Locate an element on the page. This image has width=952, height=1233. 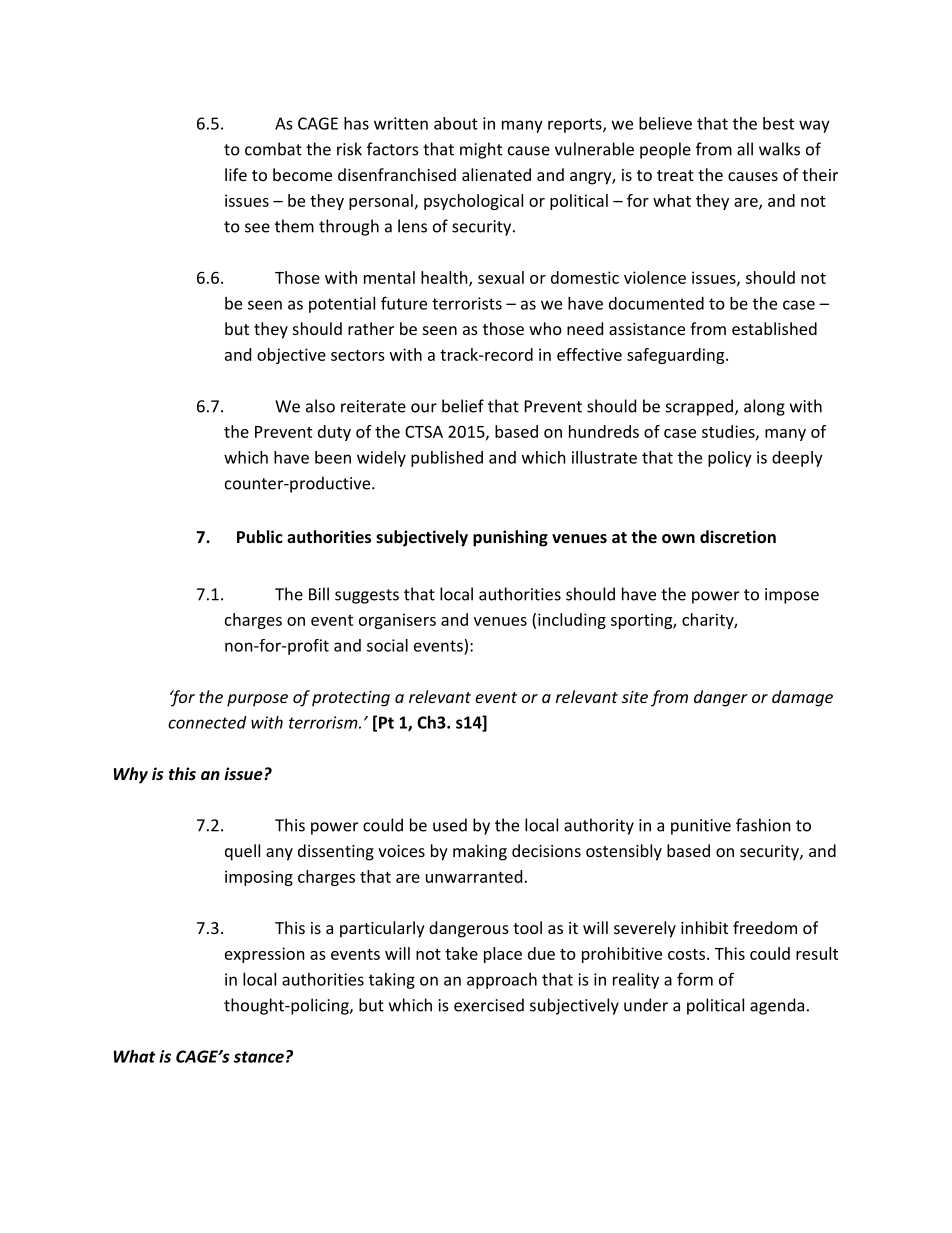
published is located at coordinates (447, 459).
